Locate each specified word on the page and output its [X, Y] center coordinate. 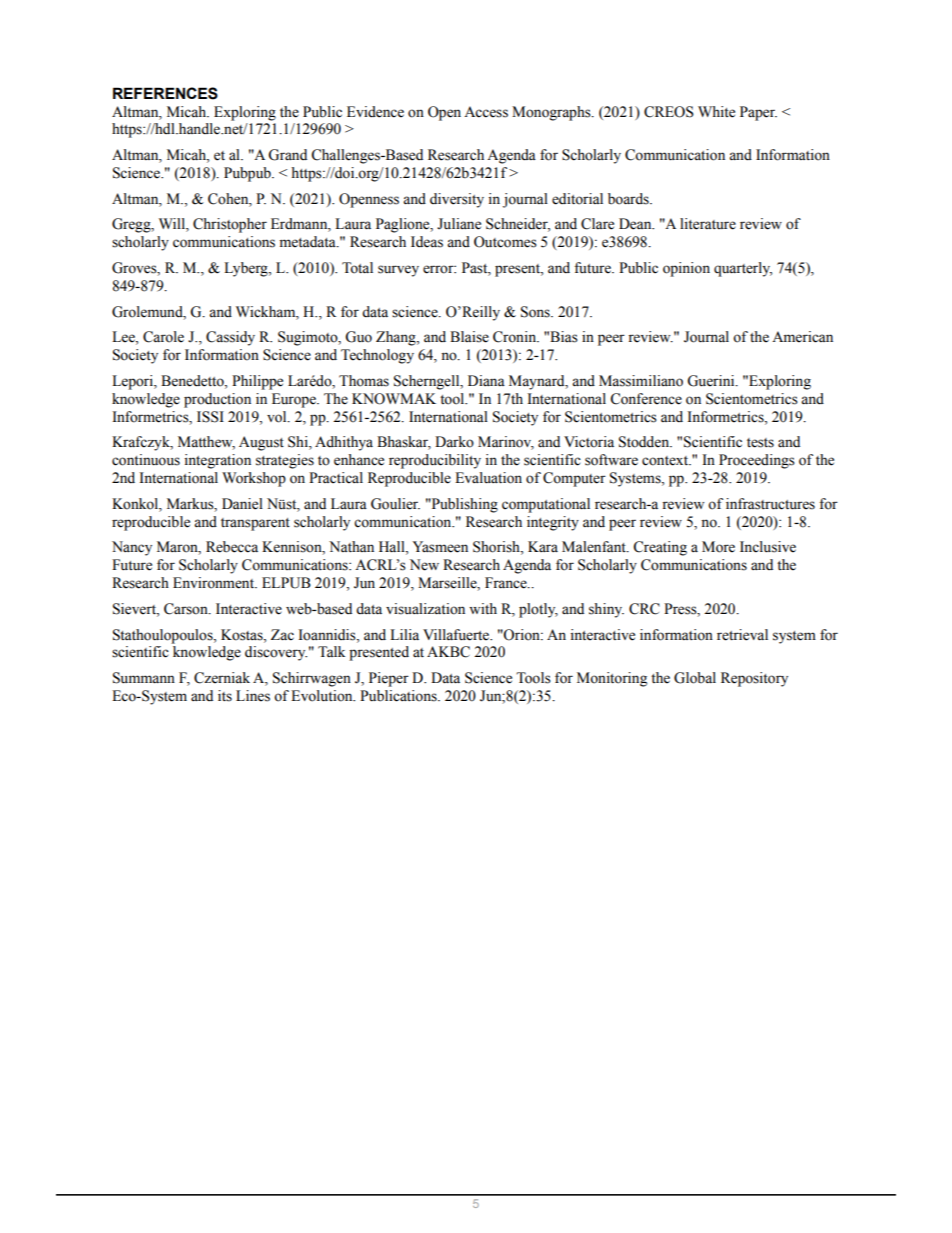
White [716, 112]
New [424, 565]
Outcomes [505, 242]
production [217, 400]
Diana [486, 380]
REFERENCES [165, 93]
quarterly [743, 269]
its [225, 696]
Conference [646, 399]
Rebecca [232, 547]
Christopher [230, 225]
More [718, 547]
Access [486, 112]
